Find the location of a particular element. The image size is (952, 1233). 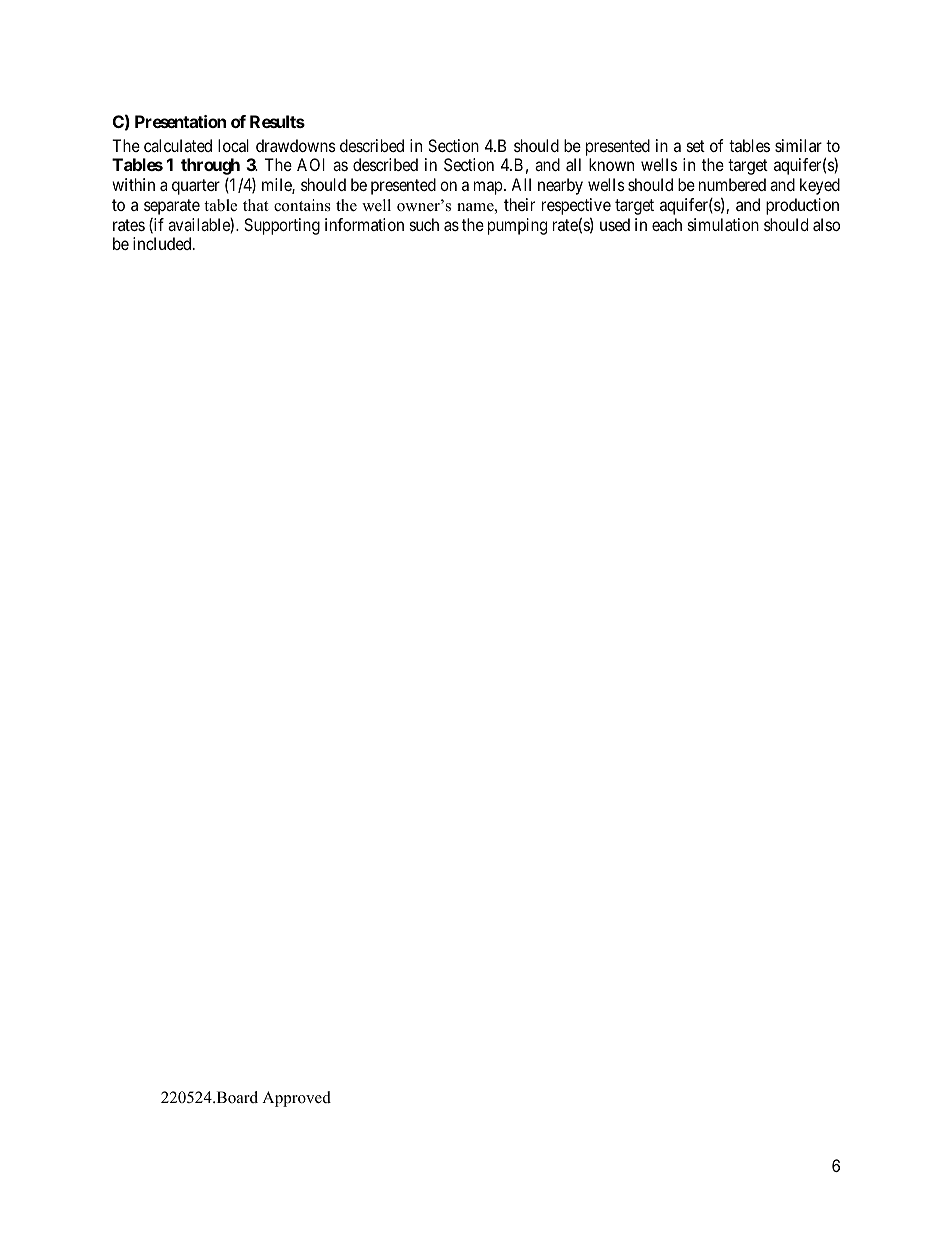

included is located at coordinates (163, 243).
